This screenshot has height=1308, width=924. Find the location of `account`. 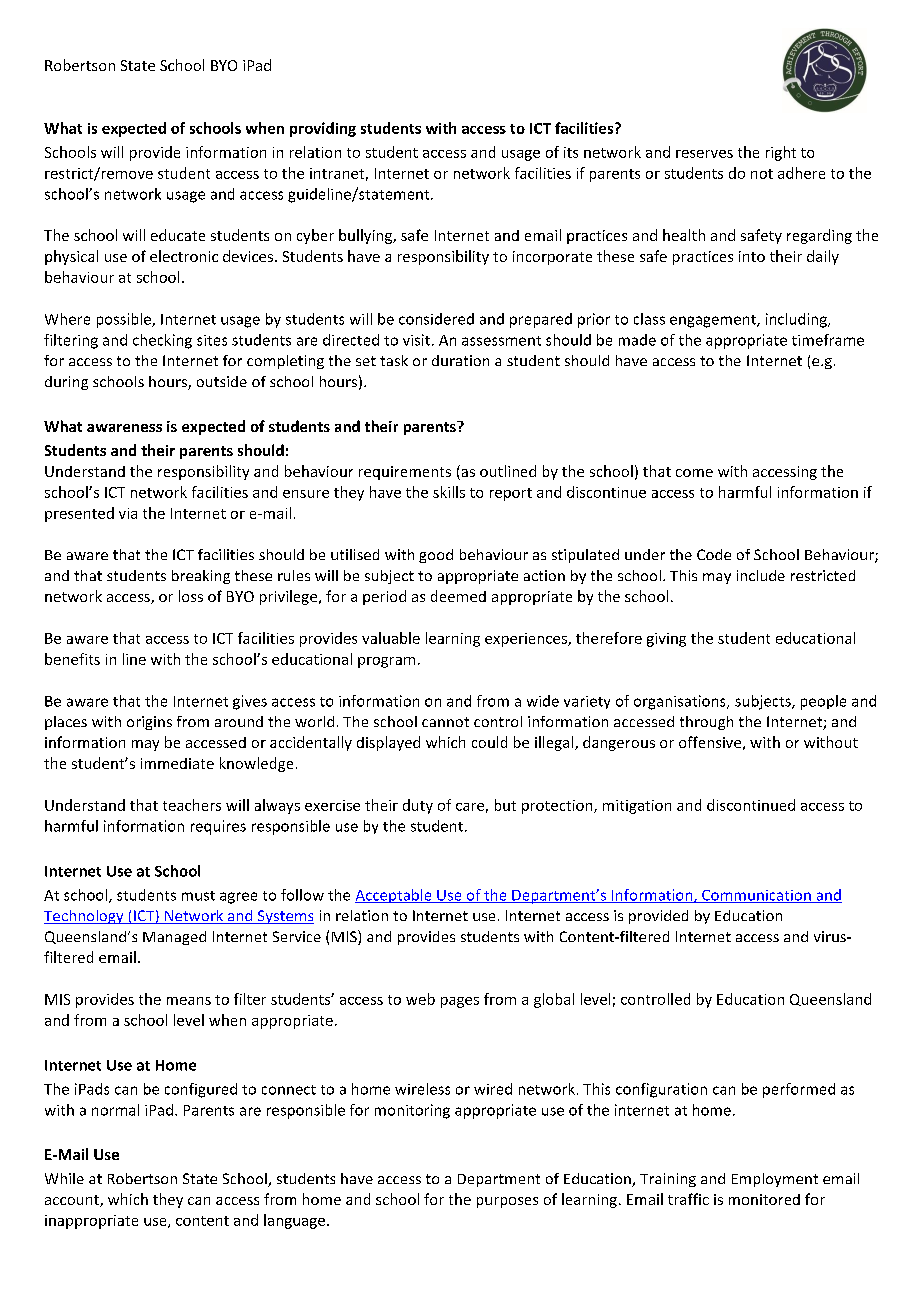

account is located at coordinates (73, 1201).
